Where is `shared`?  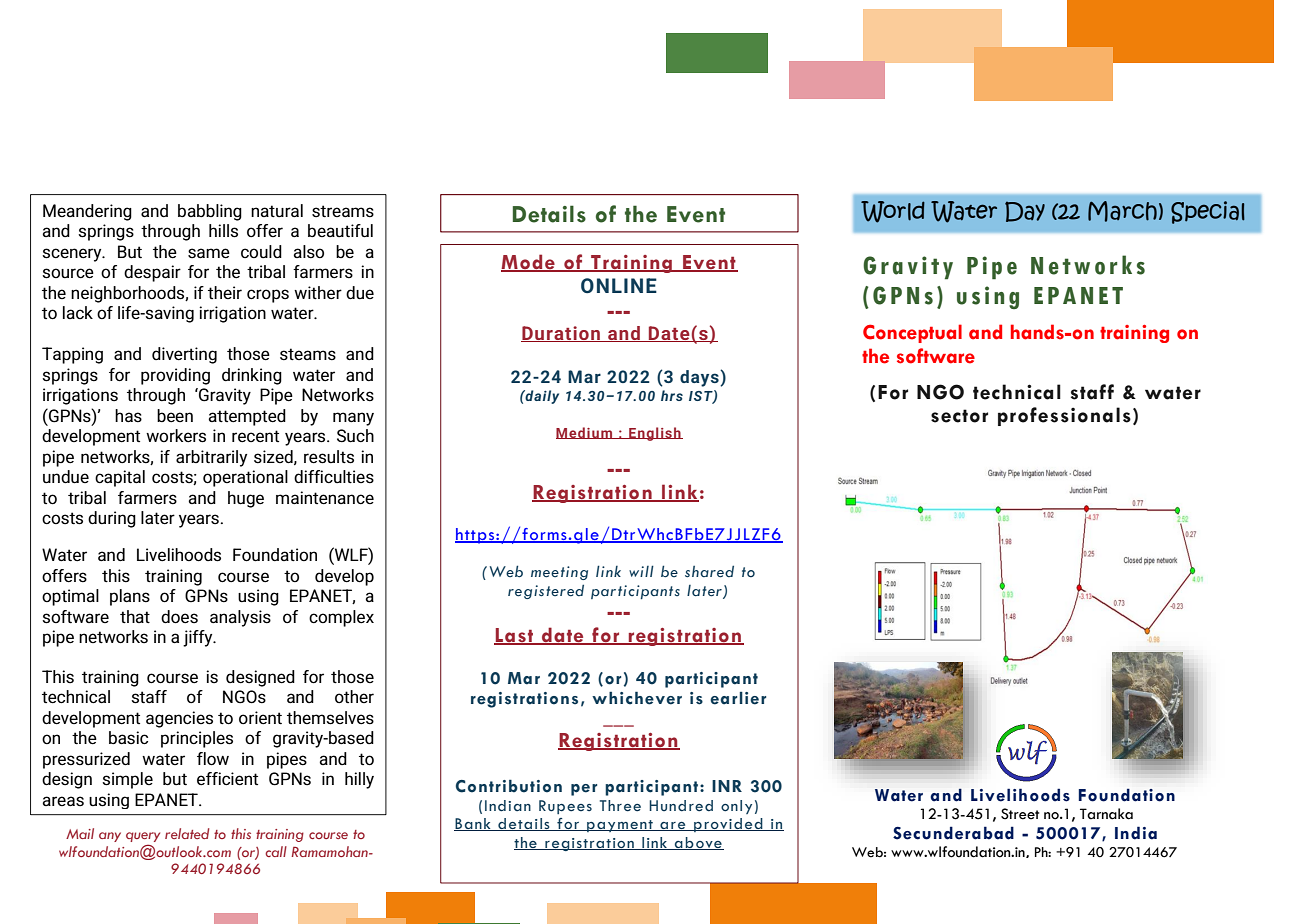 shared is located at coordinates (709, 571).
